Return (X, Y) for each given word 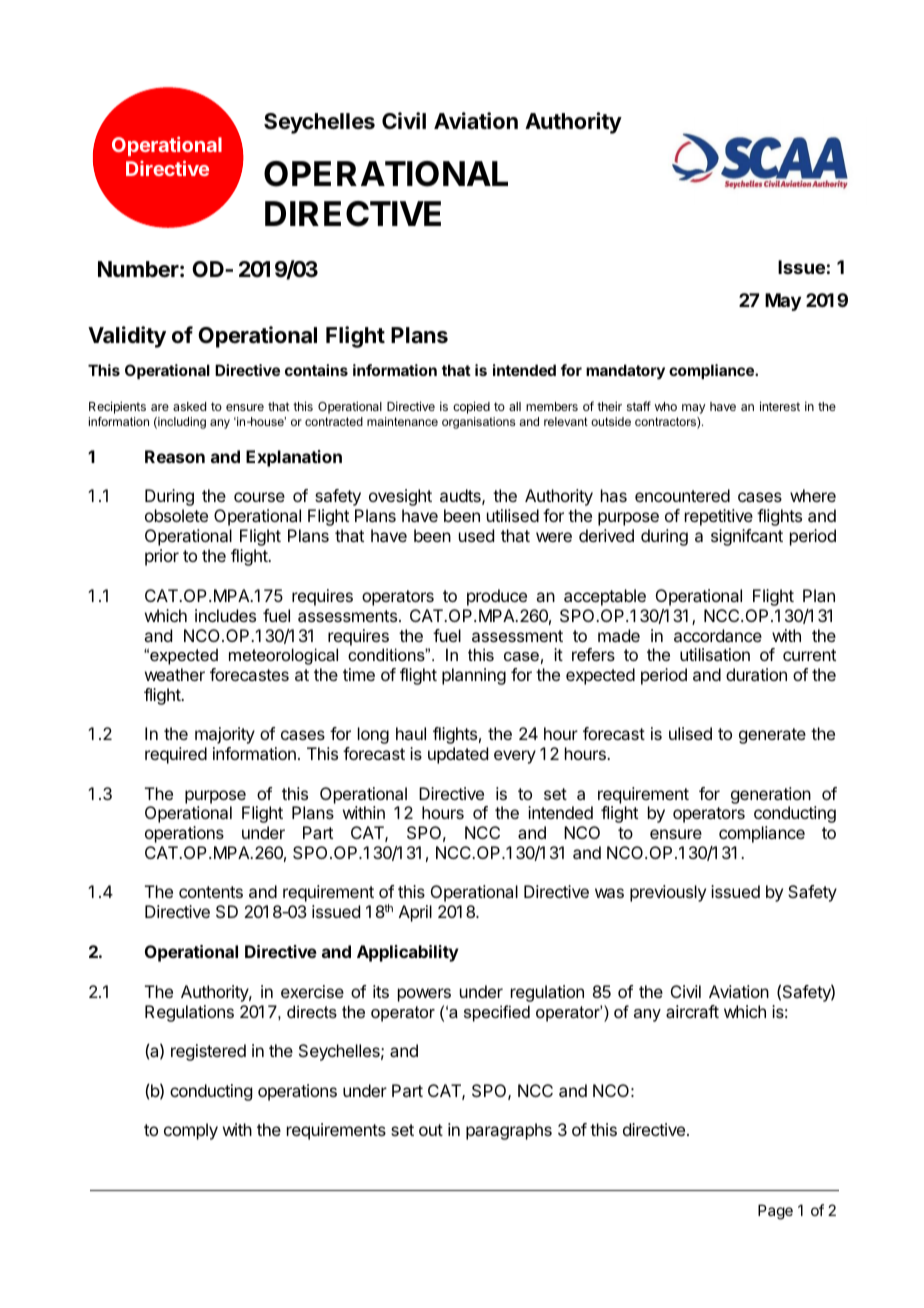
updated (458, 755)
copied (471, 407)
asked (189, 406)
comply (191, 1131)
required (176, 755)
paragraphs (509, 1131)
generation (771, 795)
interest (780, 406)
